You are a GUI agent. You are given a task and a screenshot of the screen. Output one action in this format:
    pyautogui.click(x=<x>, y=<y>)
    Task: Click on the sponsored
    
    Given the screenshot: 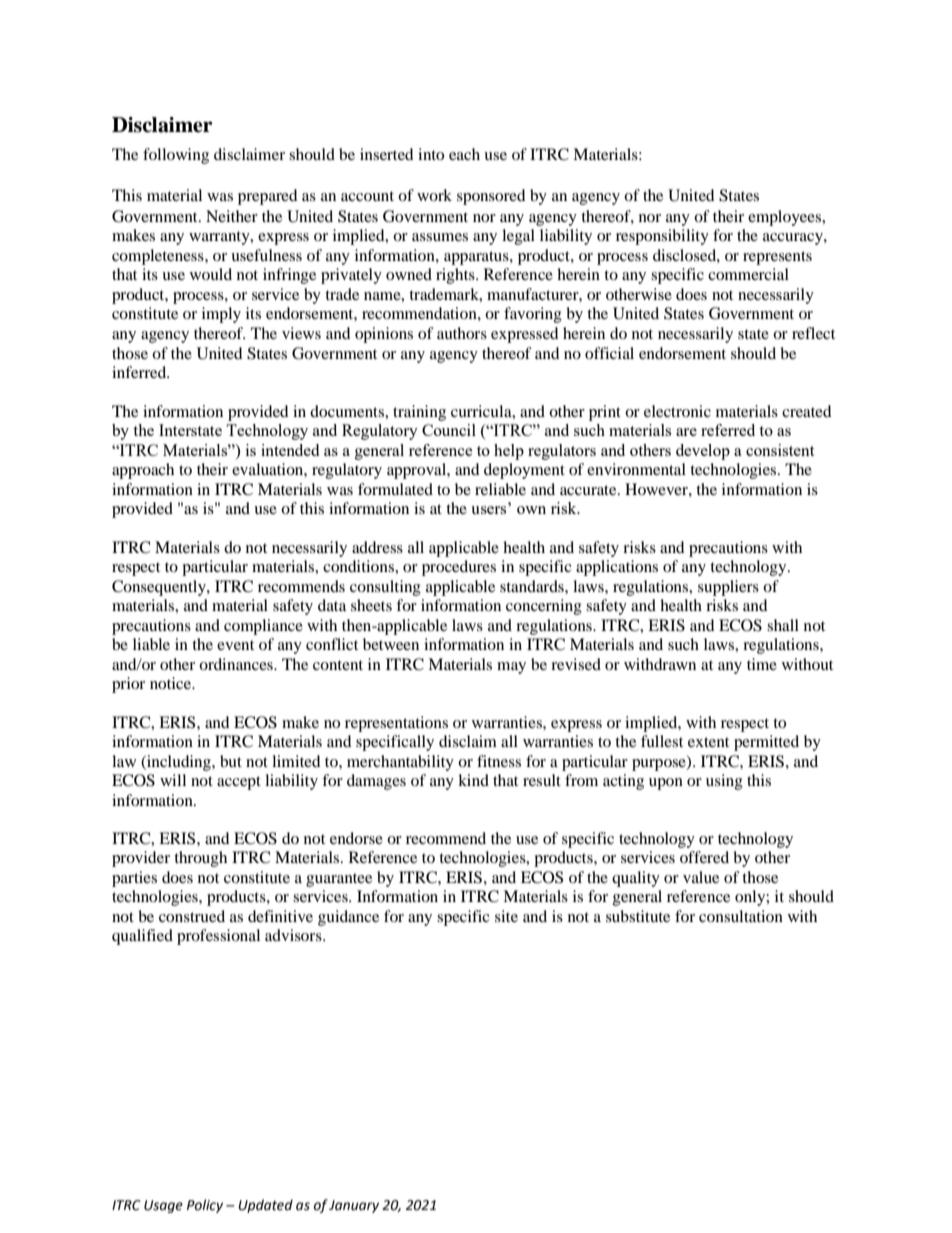 What is the action you would take?
    pyautogui.click(x=491, y=197)
